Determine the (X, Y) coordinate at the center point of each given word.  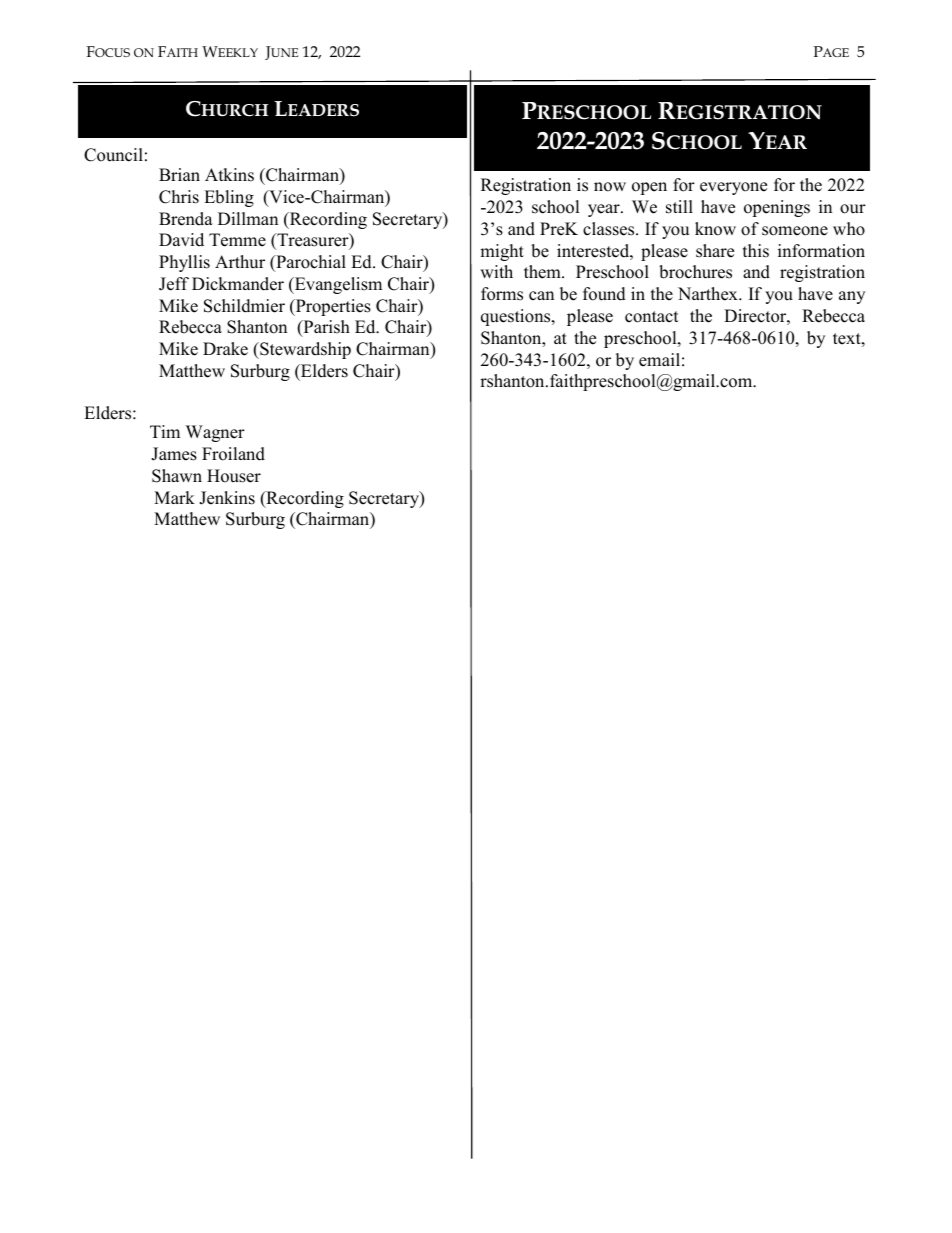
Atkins (229, 175)
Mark (174, 497)
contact (652, 317)
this (756, 251)
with (496, 271)
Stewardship (304, 350)
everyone (733, 188)
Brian (179, 174)
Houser (234, 476)
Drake (225, 349)
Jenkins (227, 498)
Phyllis (184, 263)
